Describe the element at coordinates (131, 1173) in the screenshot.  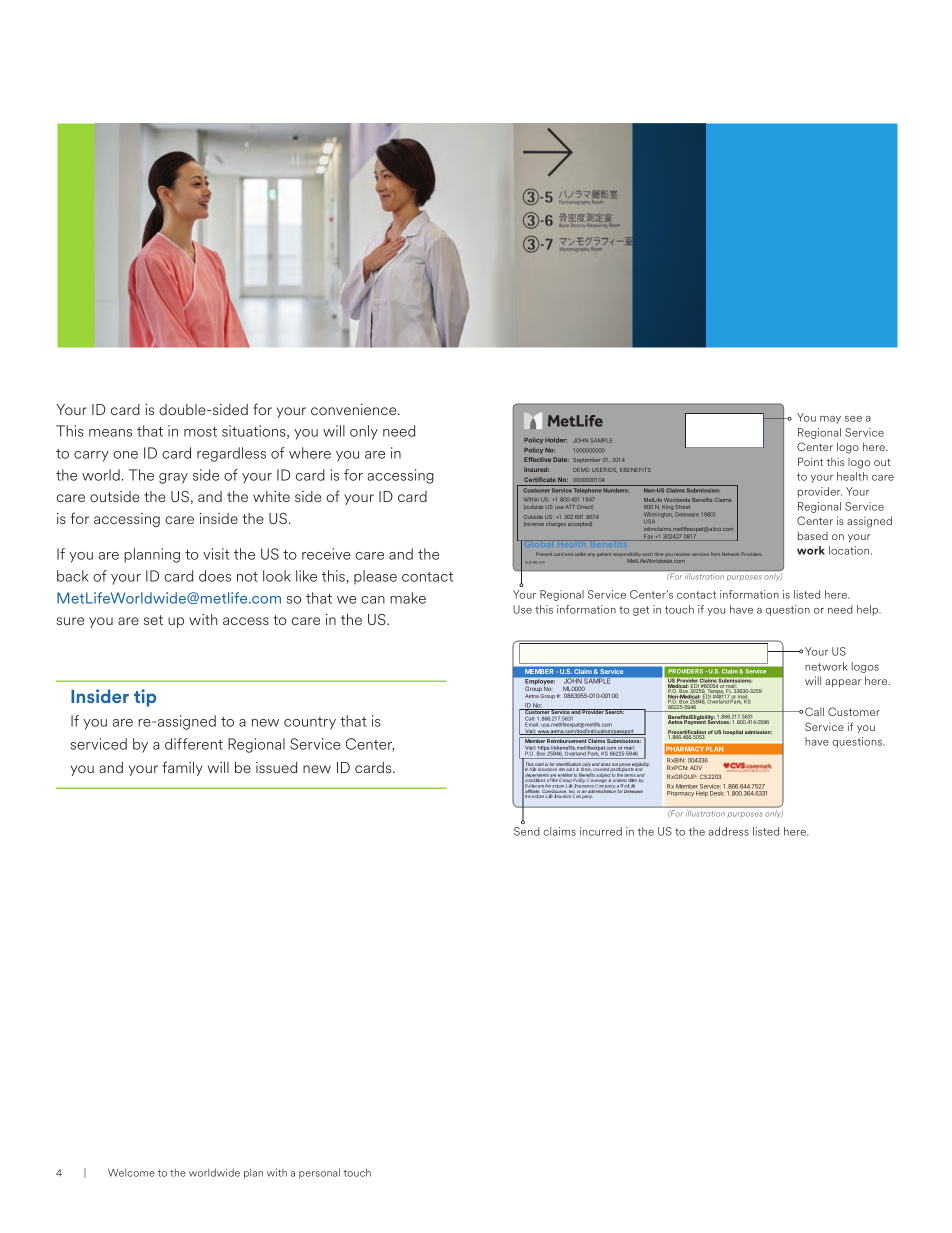
I see `Welcome` at that location.
